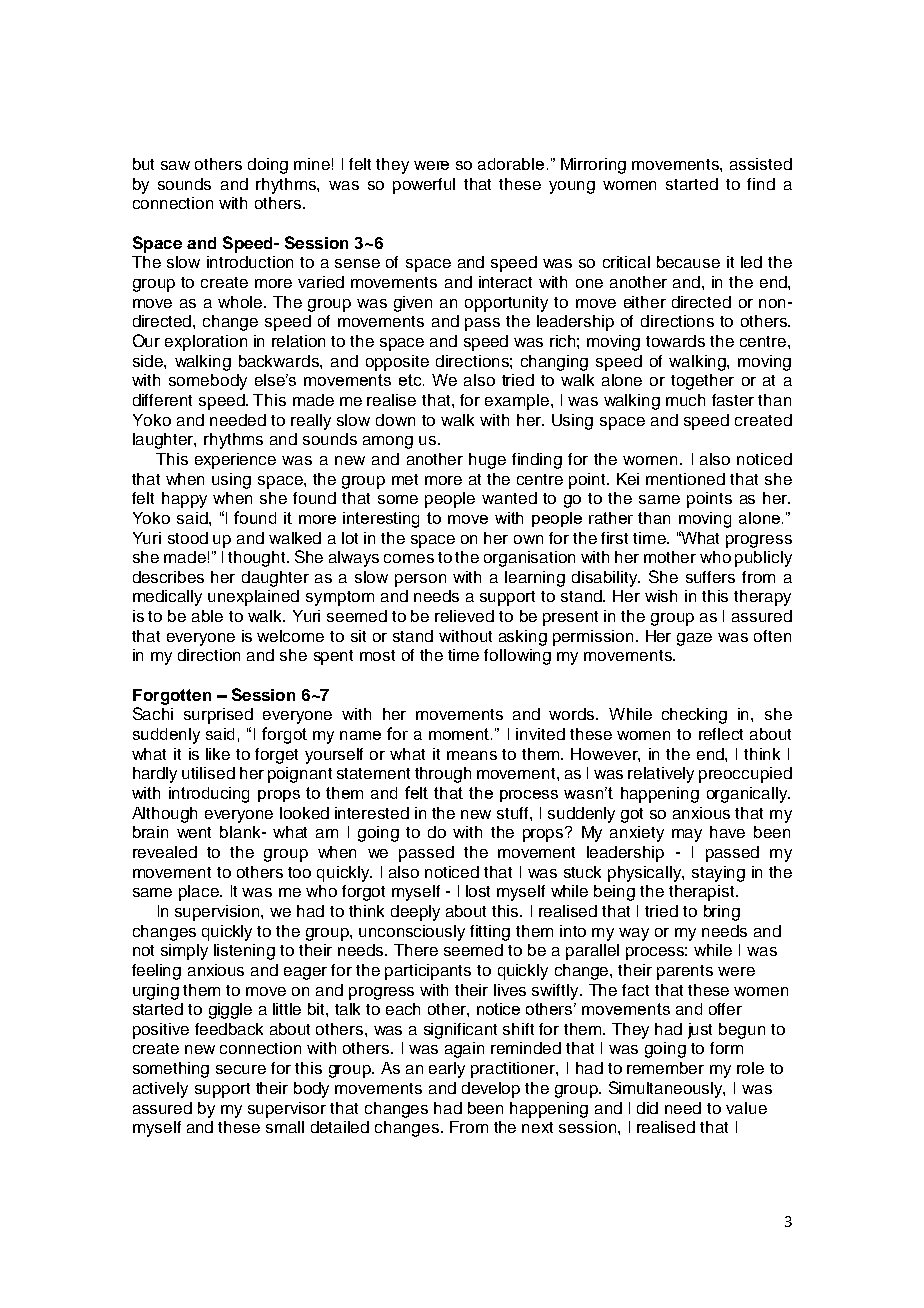 The height and width of the screenshot is (1308, 924). Describe the element at coordinates (241, 1069) in the screenshot. I see `secure` at that location.
